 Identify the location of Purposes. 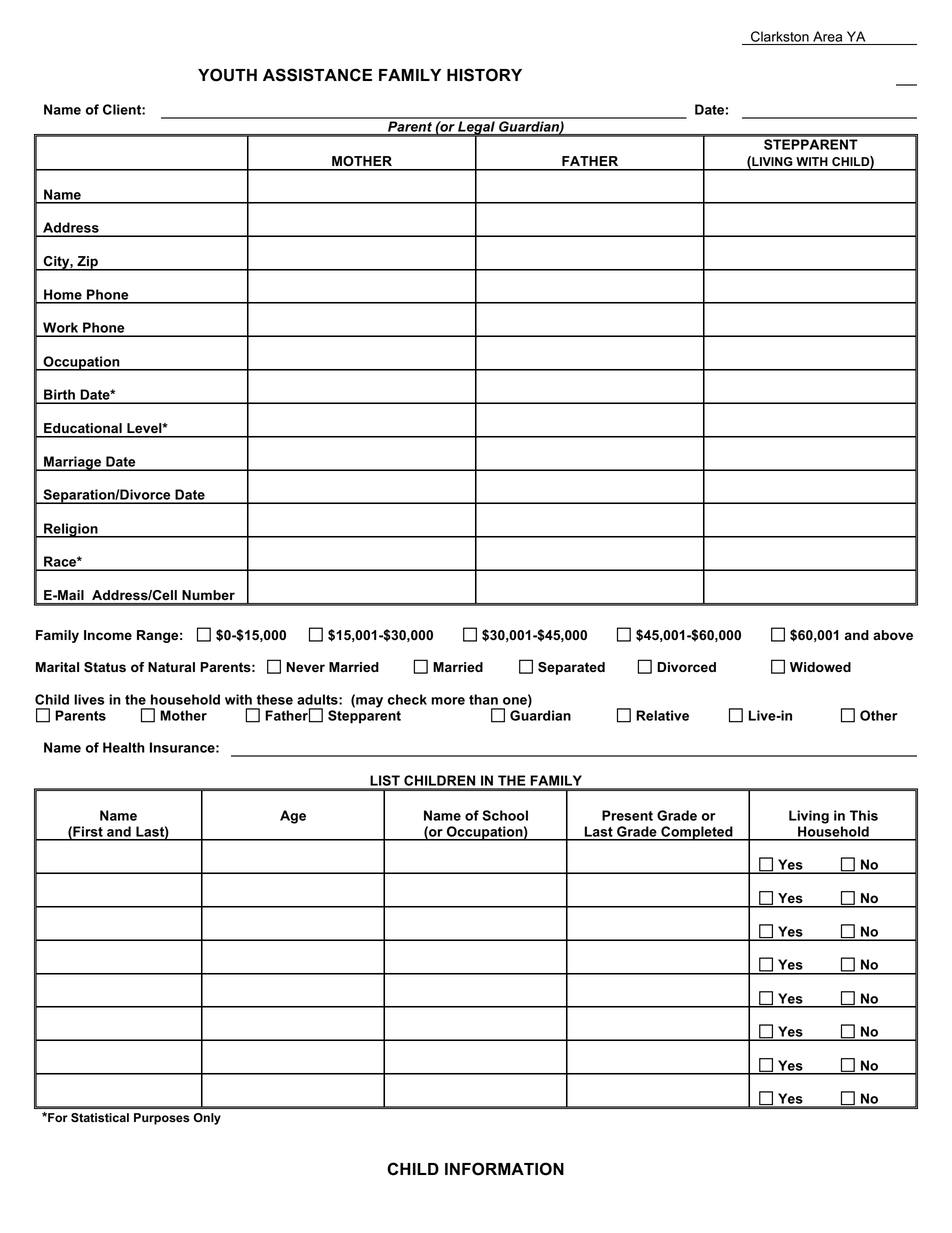
(162, 1119).
